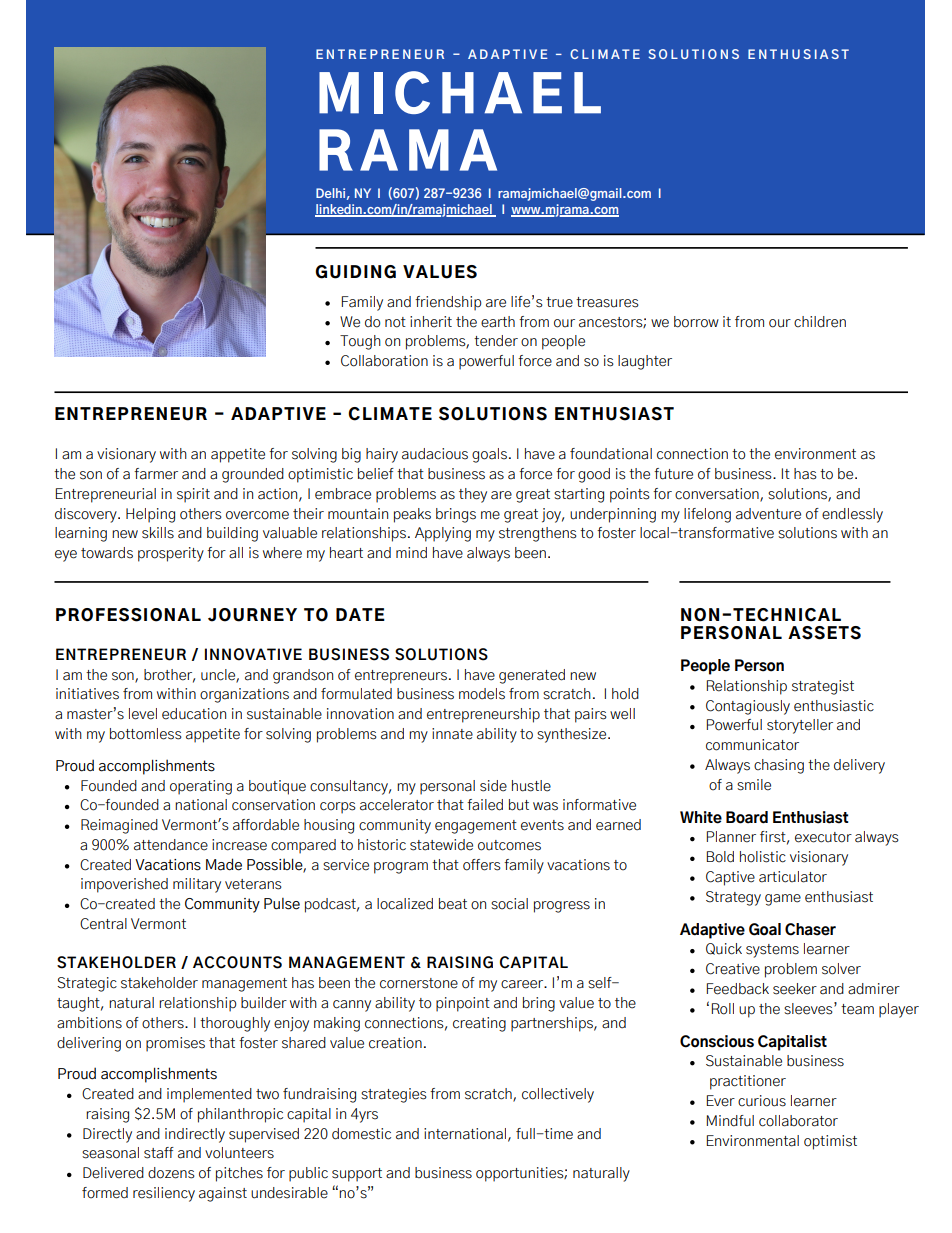  What do you see at coordinates (355, 272) in the screenshot?
I see `GUIDING` at bounding box center [355, 272].
